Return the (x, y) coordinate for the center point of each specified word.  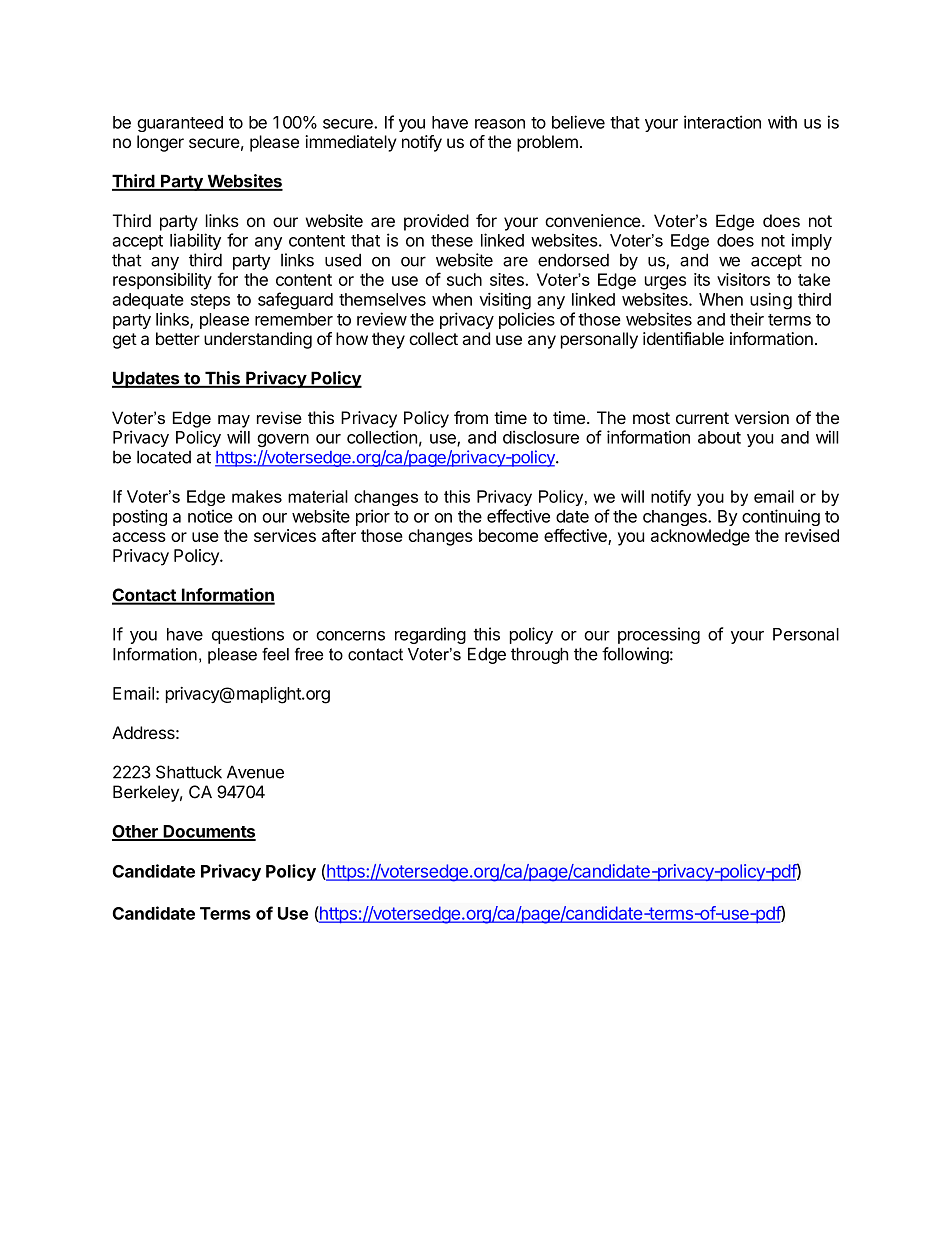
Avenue (255, 772)
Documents (208, 832)
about (719, 437)
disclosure (541, 437)
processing (659, 635)
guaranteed (180, 124)
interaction (722, 122)
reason (500, 124)
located (164, 457)
